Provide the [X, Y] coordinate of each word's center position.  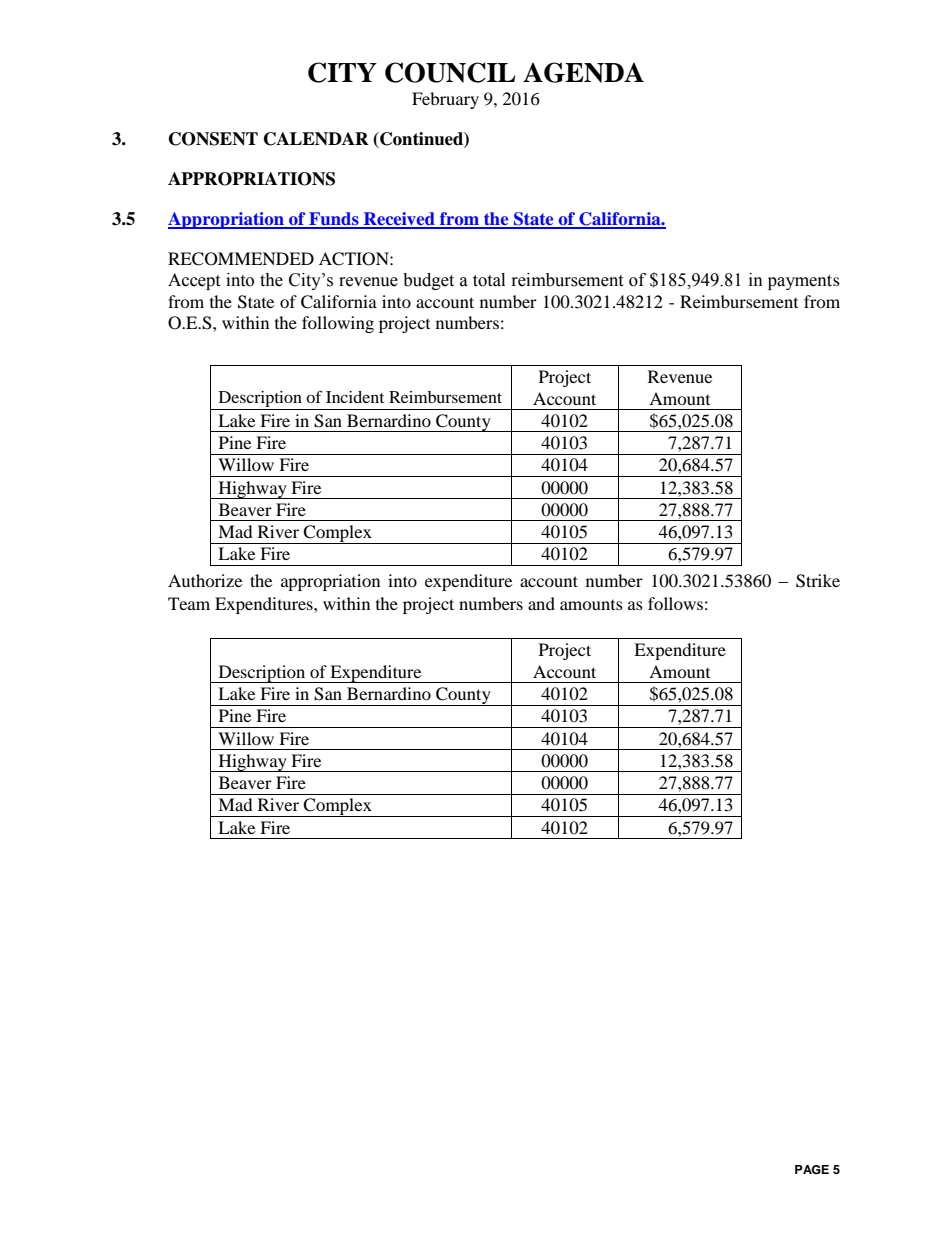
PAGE [812, 1170]
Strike [818, 581]
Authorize [205, 580]
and [541, 603]
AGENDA [583, 72]
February [445, 100]
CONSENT [213, 139]
